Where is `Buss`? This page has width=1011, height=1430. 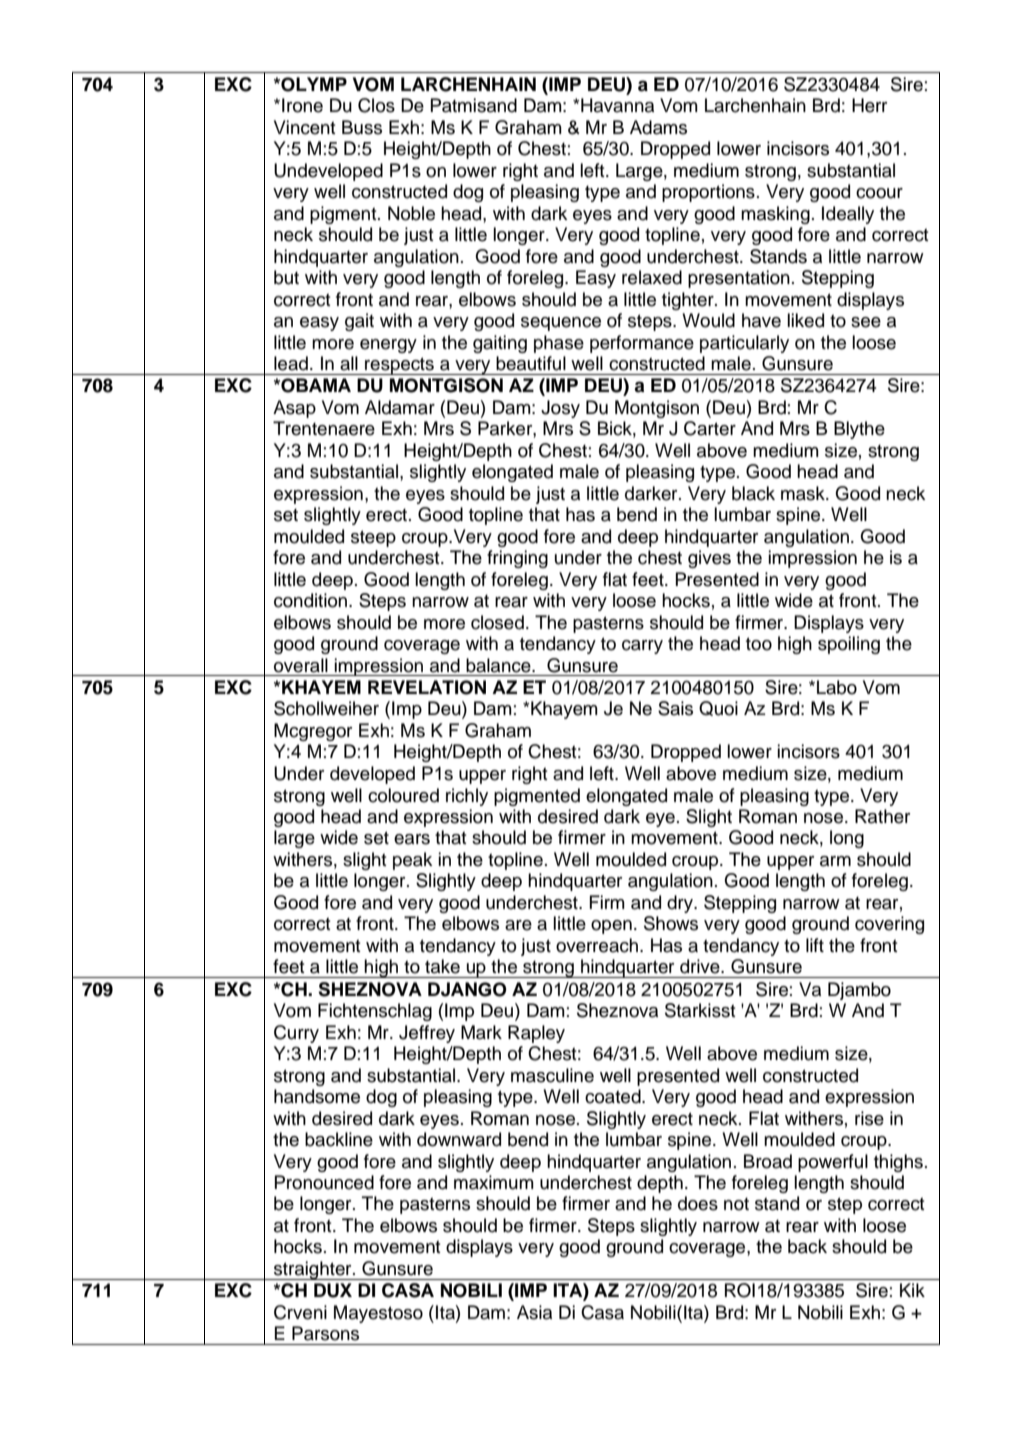 Buss is located at coordinates (362, 127).
